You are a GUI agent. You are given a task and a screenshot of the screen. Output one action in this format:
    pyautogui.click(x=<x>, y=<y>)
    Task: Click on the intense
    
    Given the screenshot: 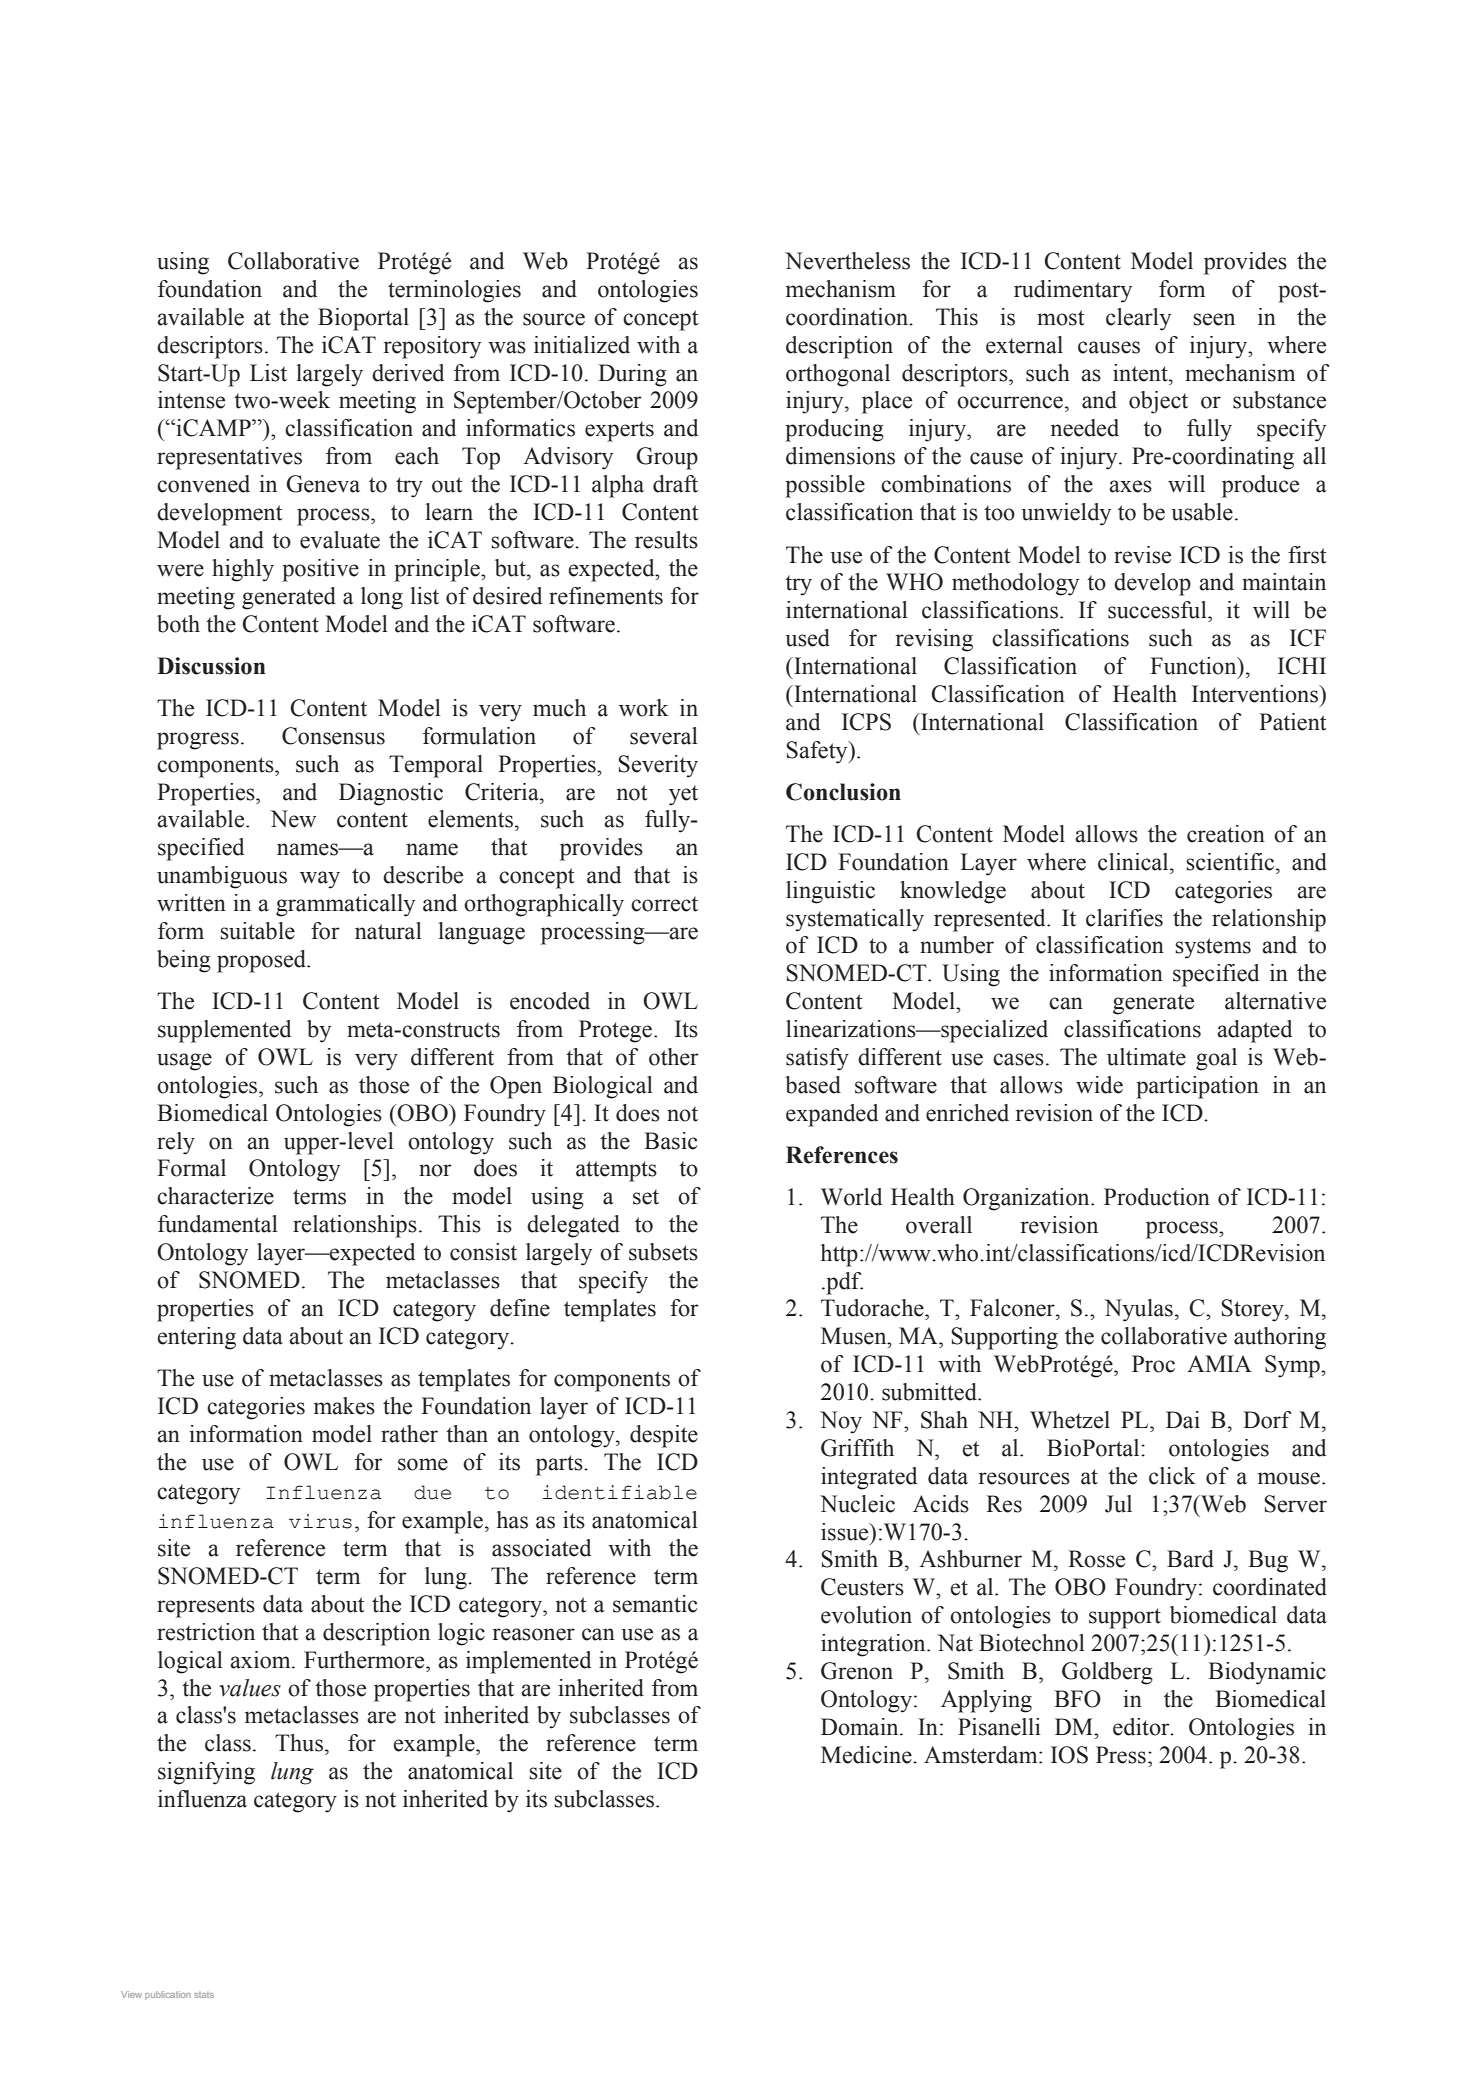 What is the action you would take?
    pyautogui.click(x=191, y=400)
